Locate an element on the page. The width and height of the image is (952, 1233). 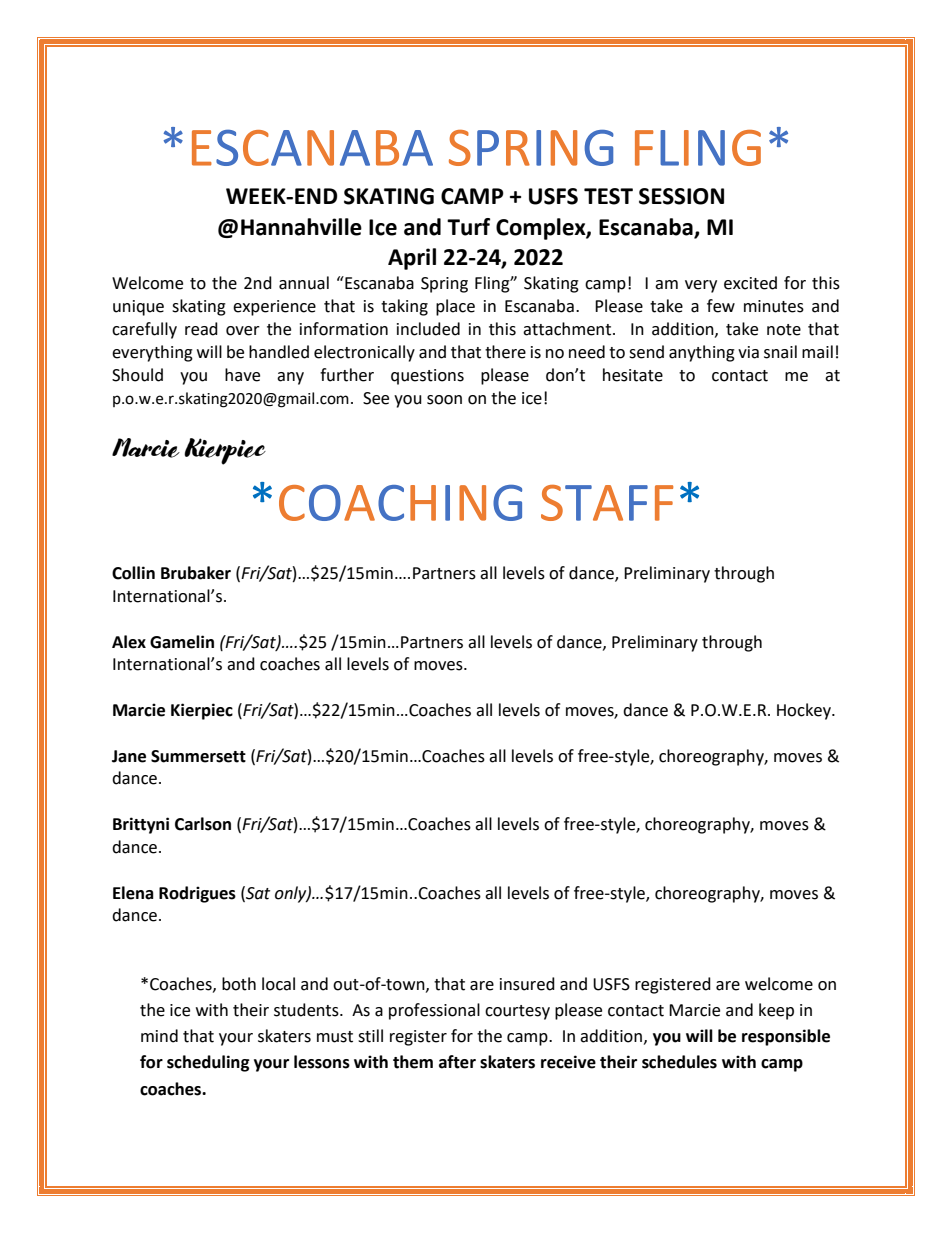
insured is located at coordinates (527, 984).
